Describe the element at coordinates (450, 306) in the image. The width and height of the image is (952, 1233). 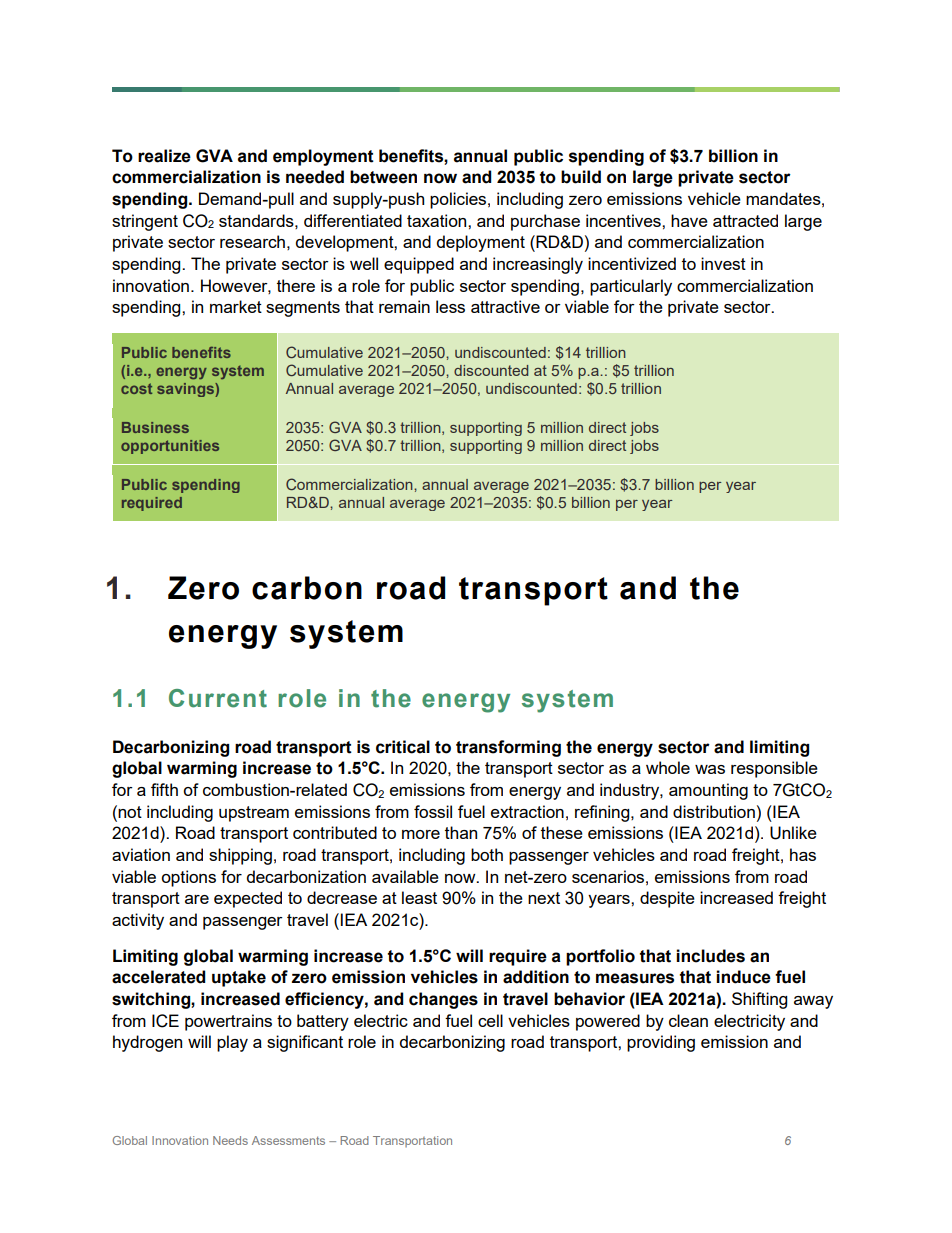
I see `less` at that location.
